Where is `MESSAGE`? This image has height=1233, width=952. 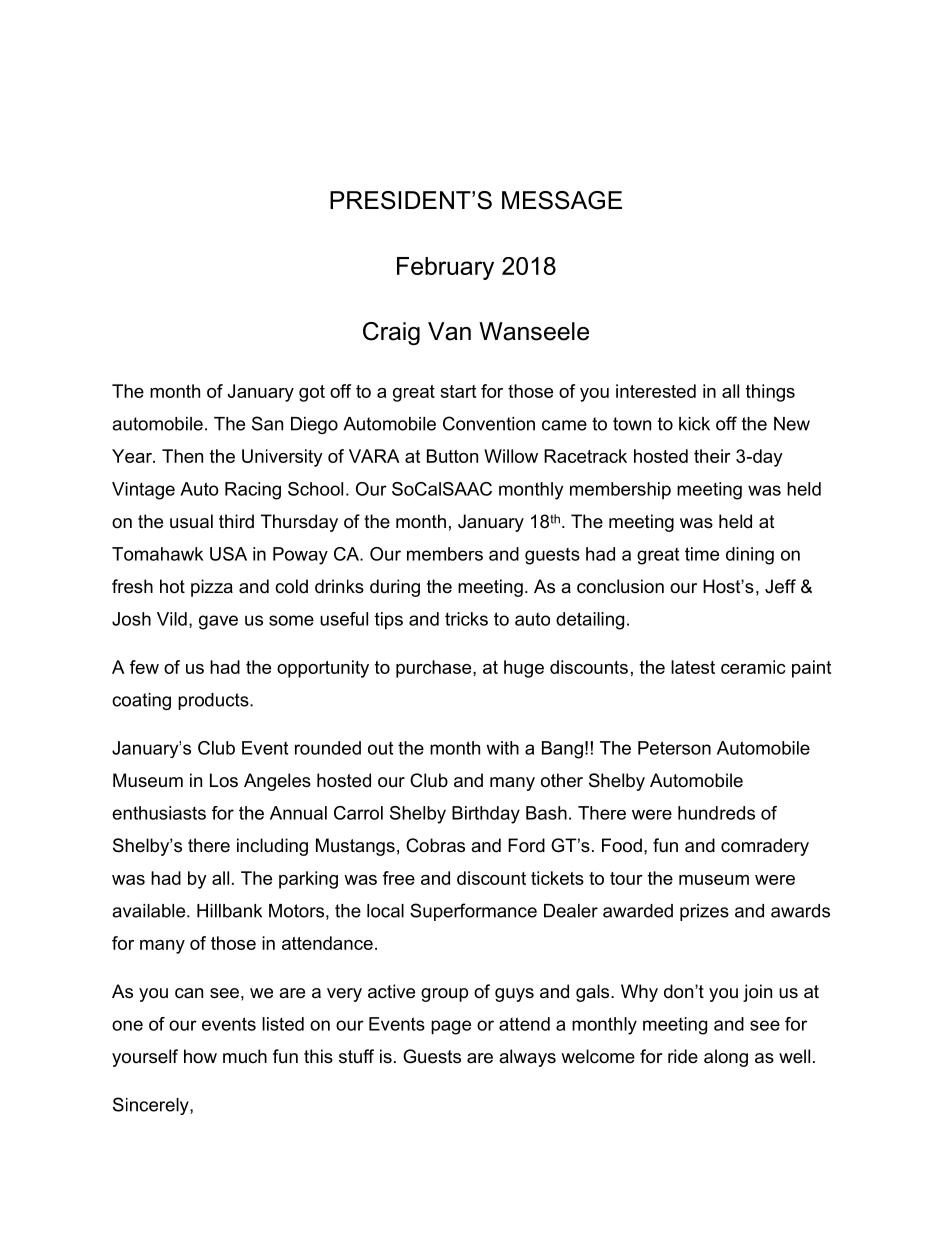
MESSAGE is located at coordinates (562, 200).
